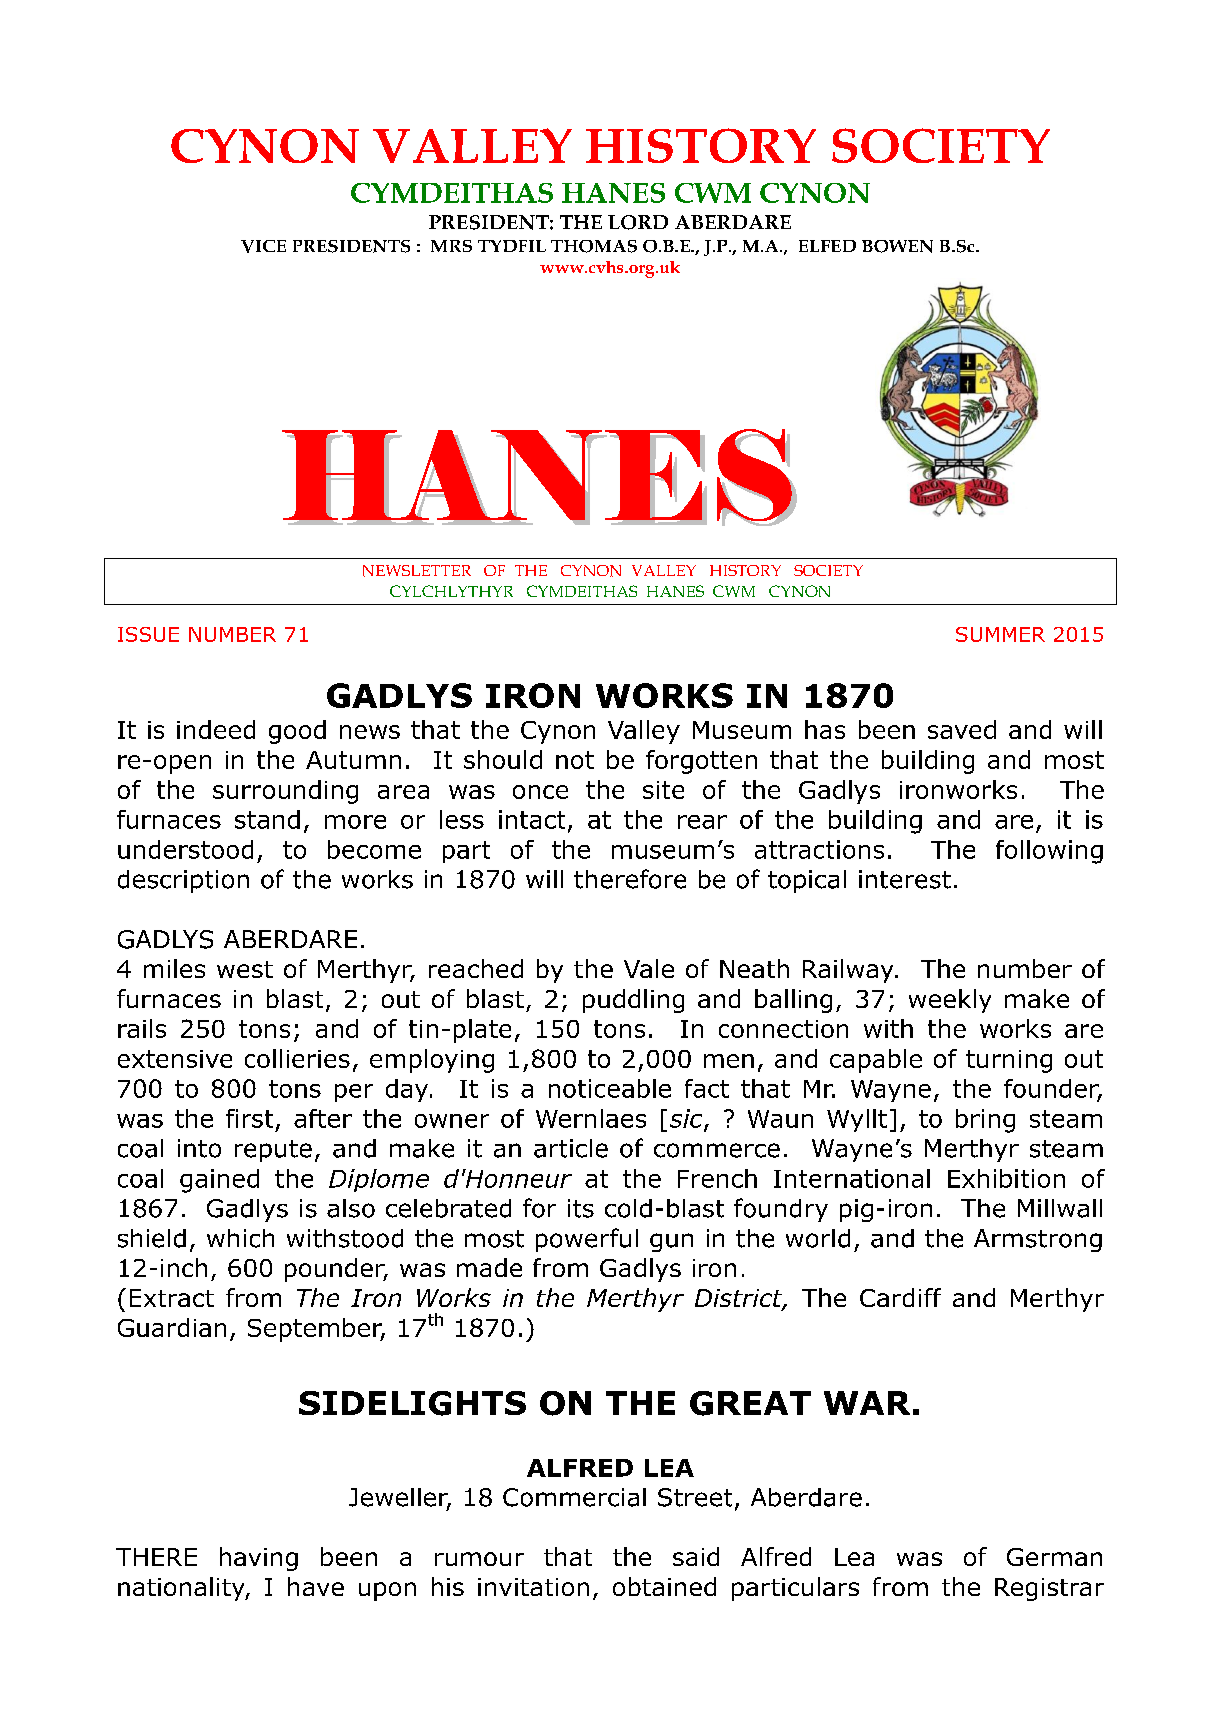 The height and width of the image is (1726, 1221). What do you see at coordinates (1054, 1557) in the image?
I see `German` at bounding box center [1054, 1557].
